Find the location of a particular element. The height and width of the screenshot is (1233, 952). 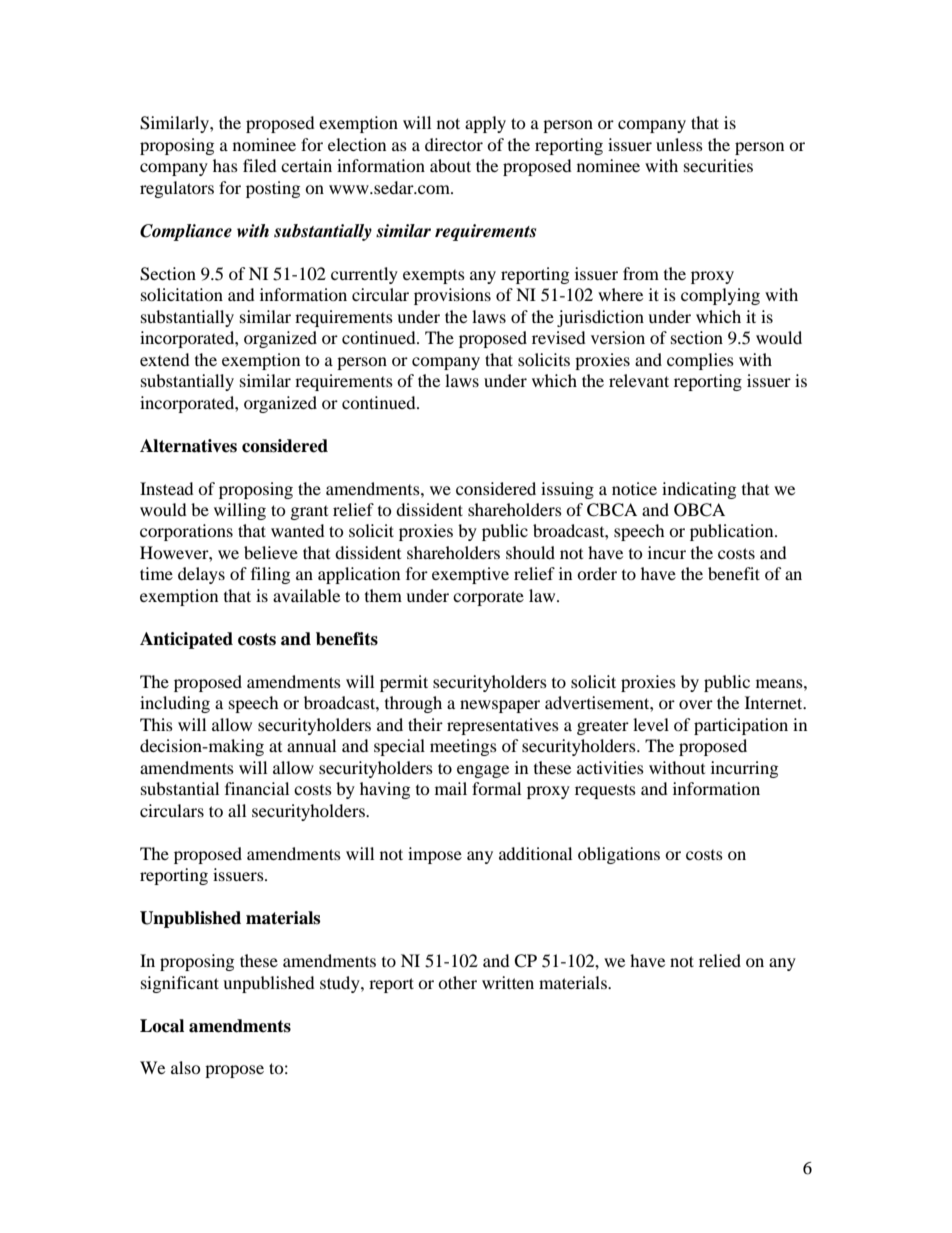

provisions is located at coordinates (452, 296).
